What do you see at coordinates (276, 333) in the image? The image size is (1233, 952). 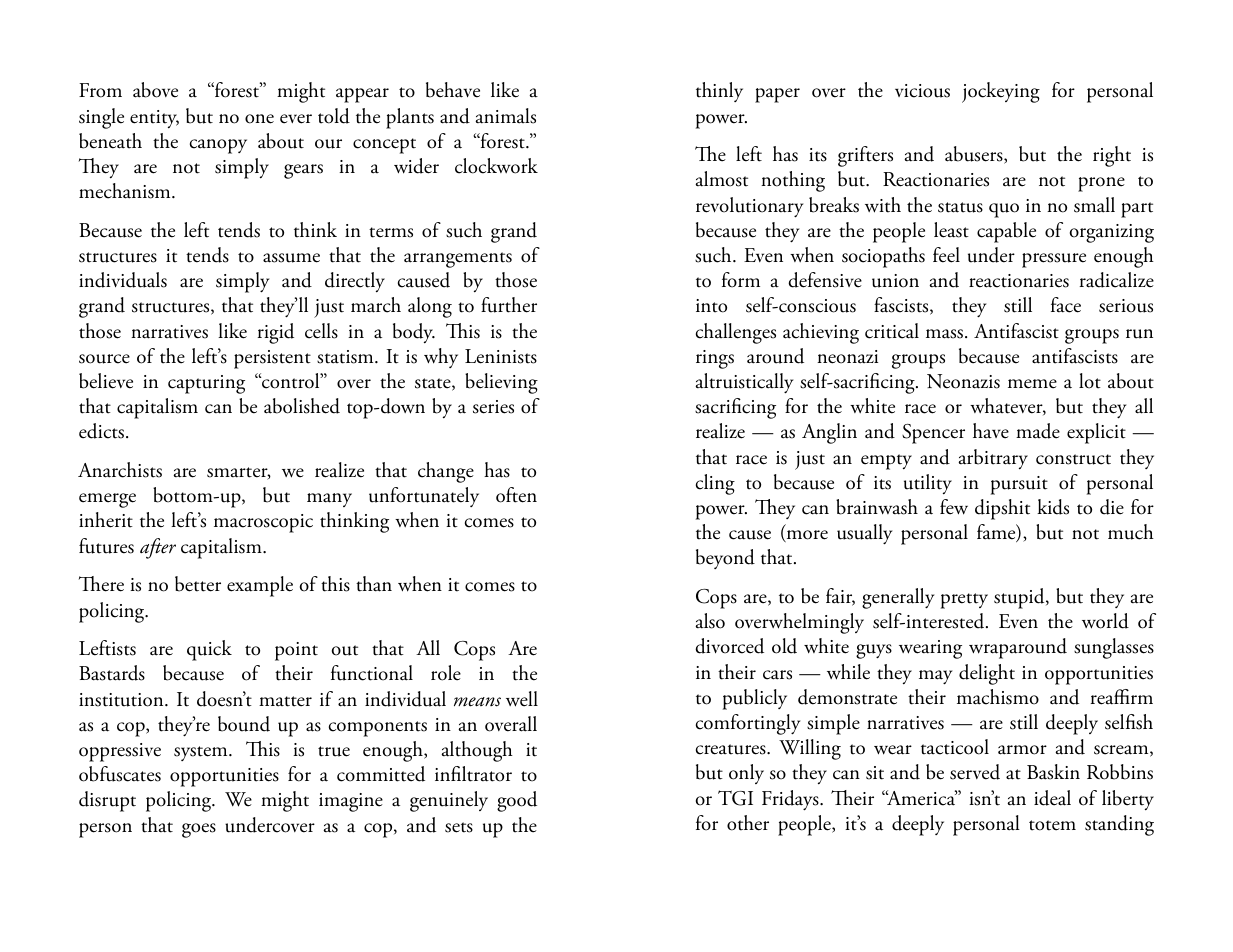 I see `rigid` at bounding box center [276, 333].
